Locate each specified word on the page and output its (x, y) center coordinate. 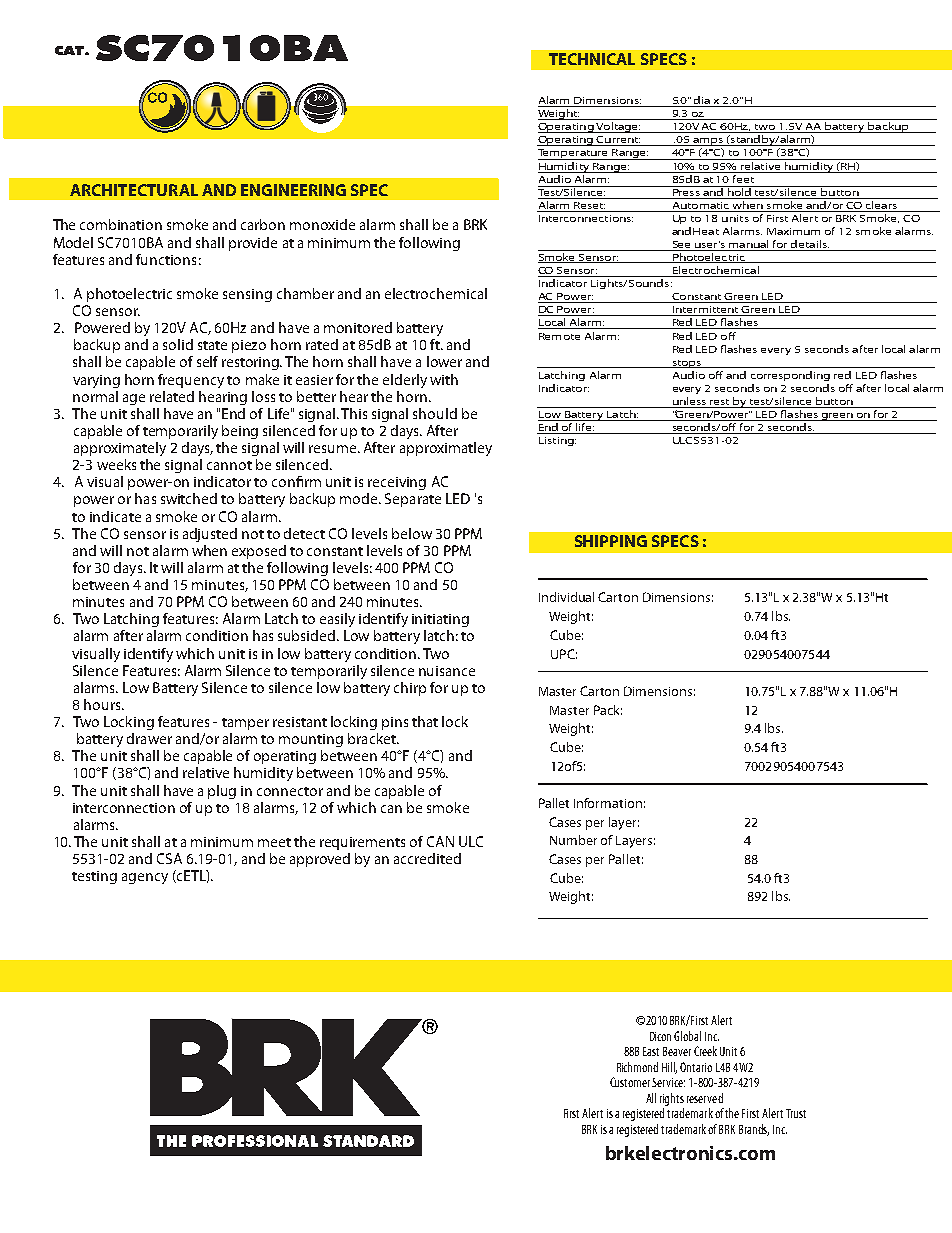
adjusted (210, 535)
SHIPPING (611, 541)
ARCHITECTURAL (134, 190)
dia (703, 101)
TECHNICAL (592, 59)
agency (145, 878)
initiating (440, 620)
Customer (630, 1082)
